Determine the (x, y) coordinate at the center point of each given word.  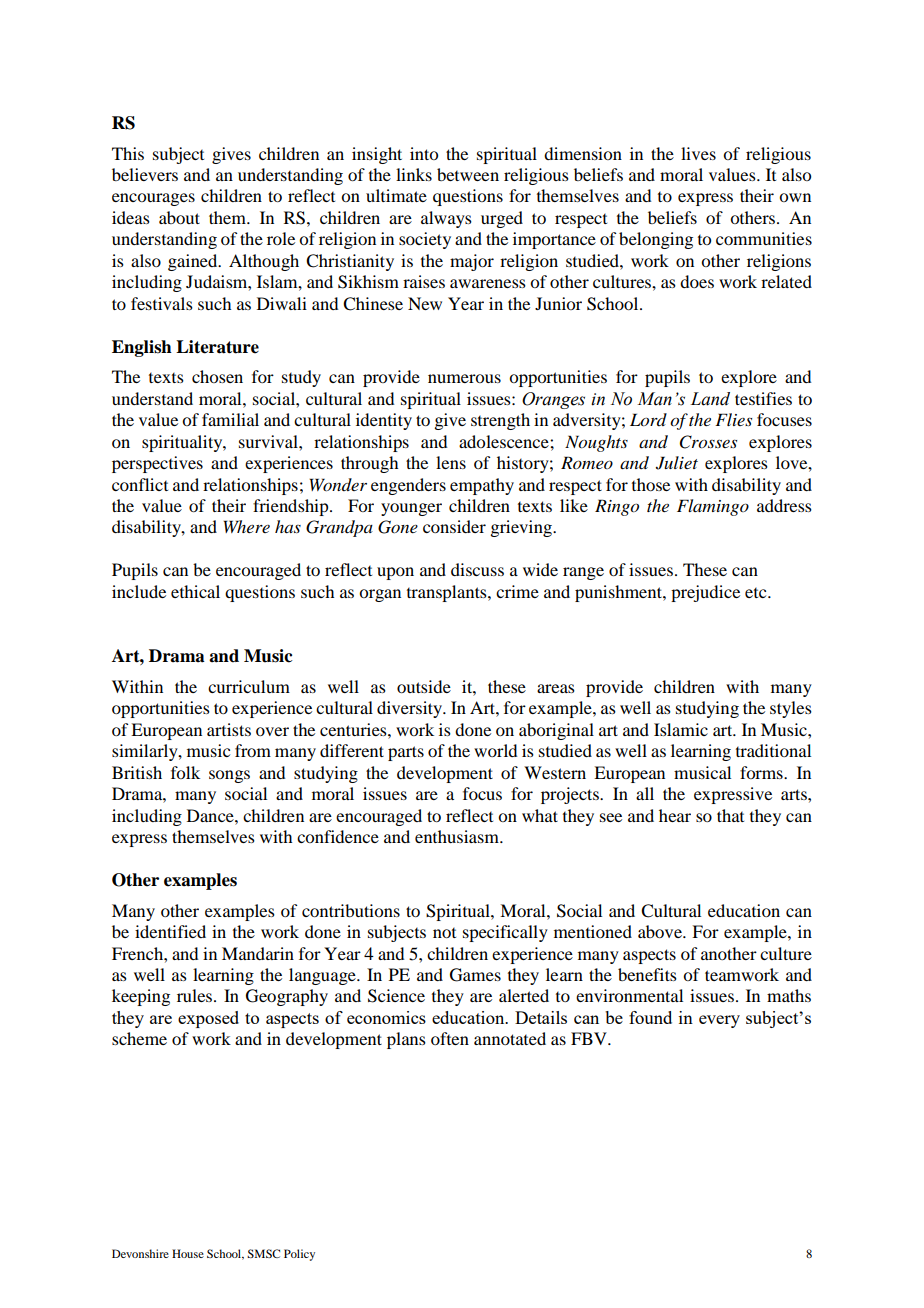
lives (698, 153)
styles (791, 709)
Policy (299, 1255)
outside (424, 686)
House (188, 1253)
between (468, 174)
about (179, 217)
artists (229, 729)
